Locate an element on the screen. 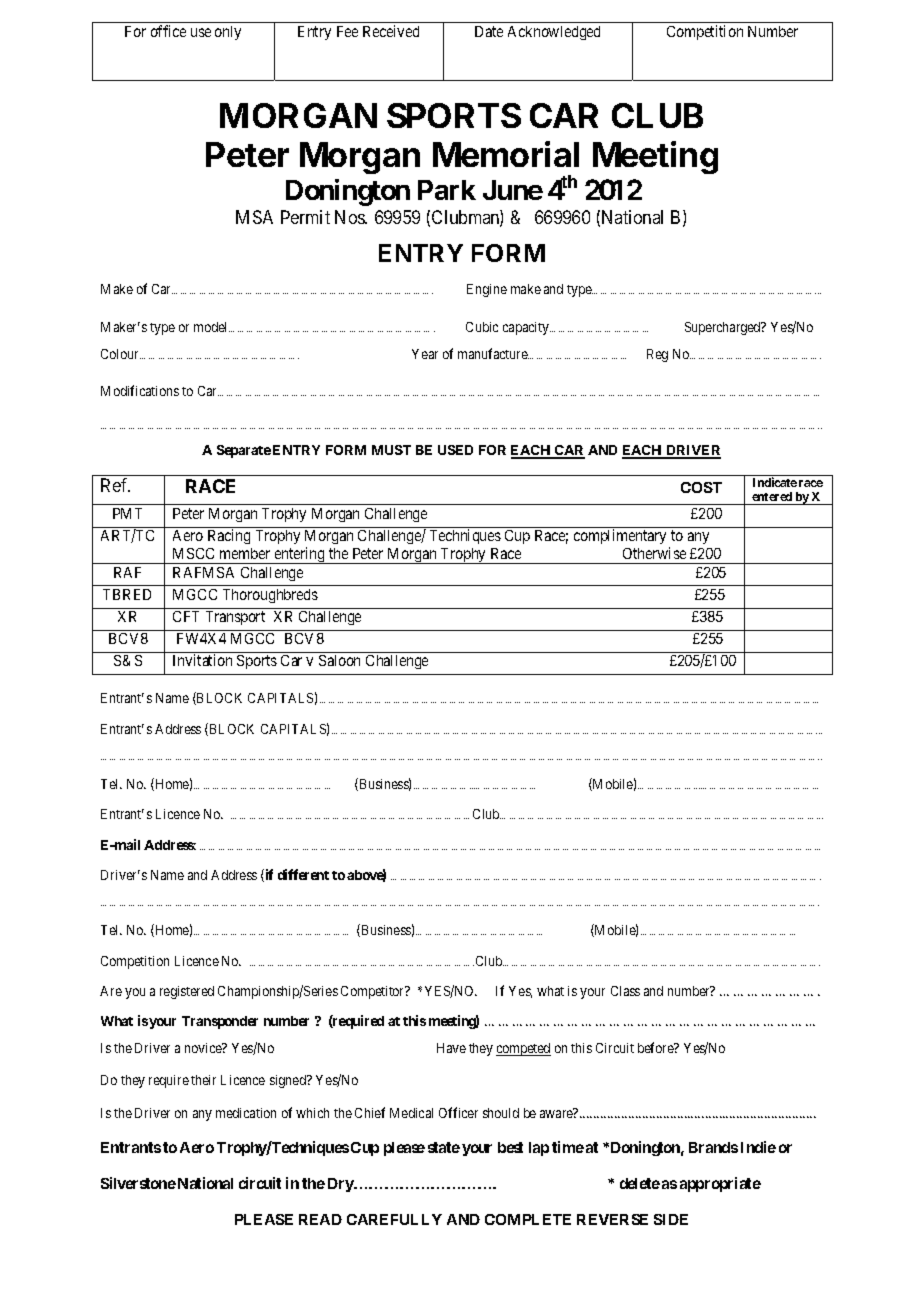 Image resolution: width=924 pixels, height=1308 pixels. state is located at coordinates (444, 1147).
